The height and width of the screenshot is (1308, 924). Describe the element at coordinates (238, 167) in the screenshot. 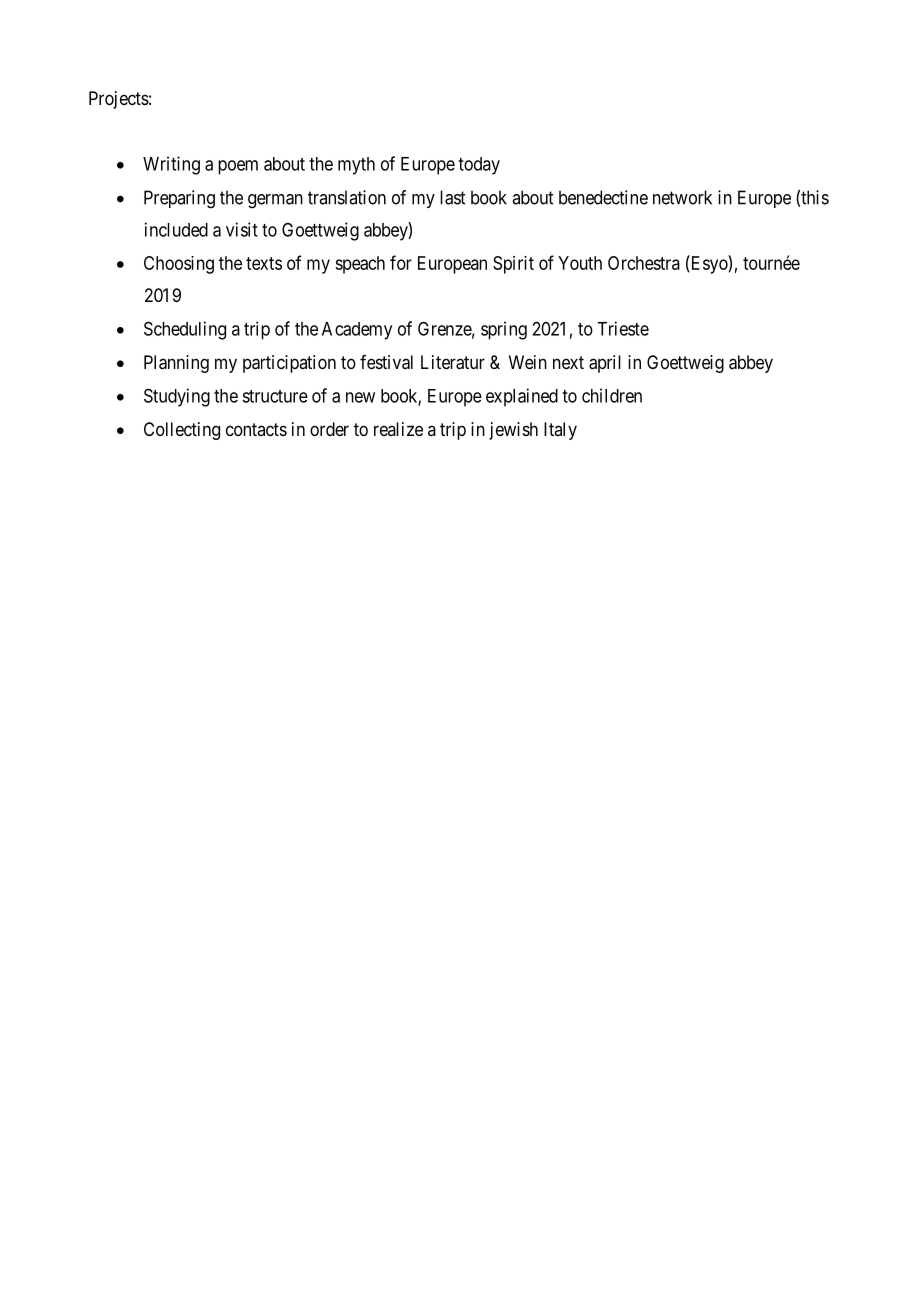

I see `poem` at that location.
